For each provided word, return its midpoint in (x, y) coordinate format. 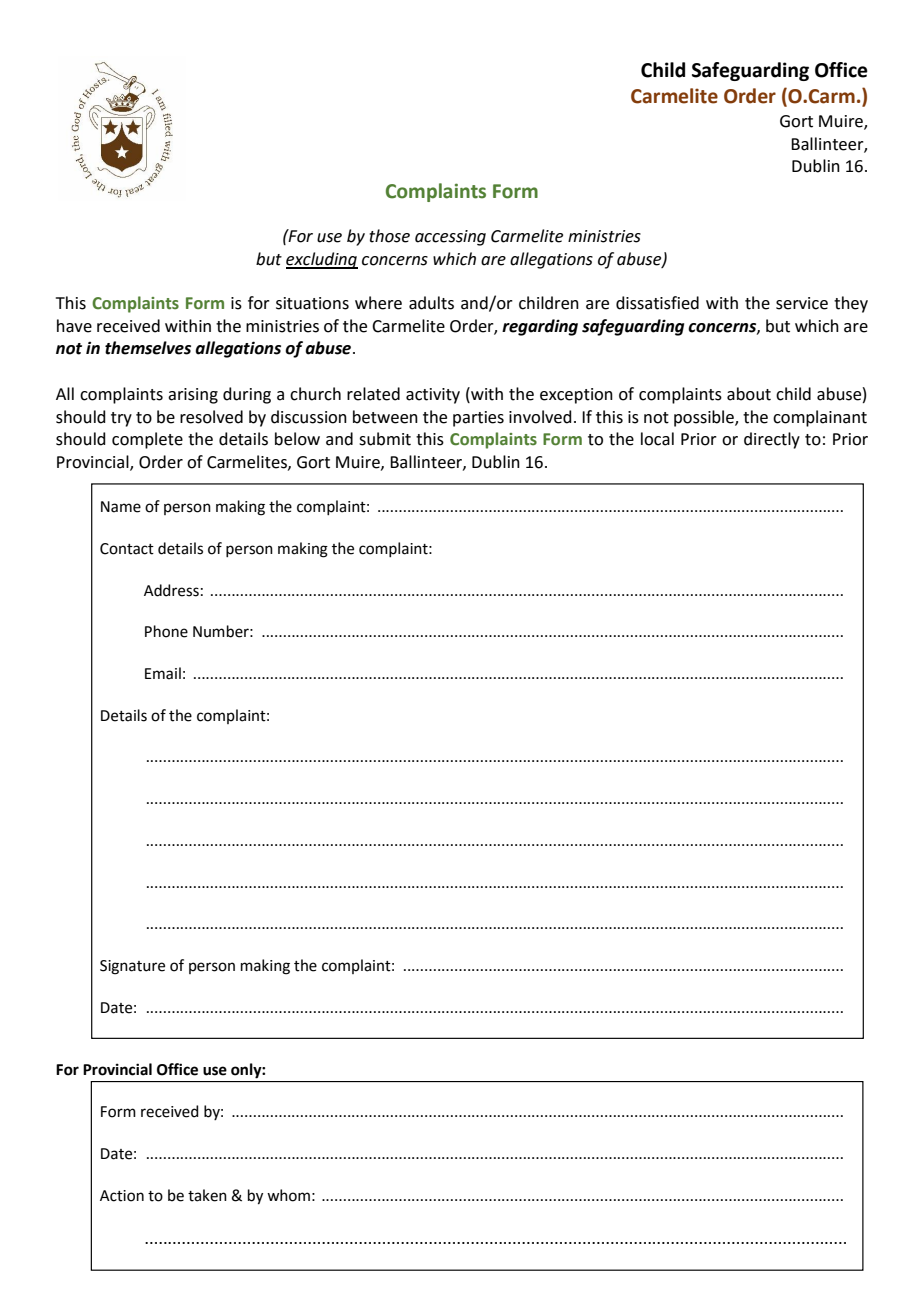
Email (163, 673)
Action (122, 1196)
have (74, 326)
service (802, 303)
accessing (450, 238)
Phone (166, 631)
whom (288, 1195)
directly (772, 440)
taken (207, 1195)
